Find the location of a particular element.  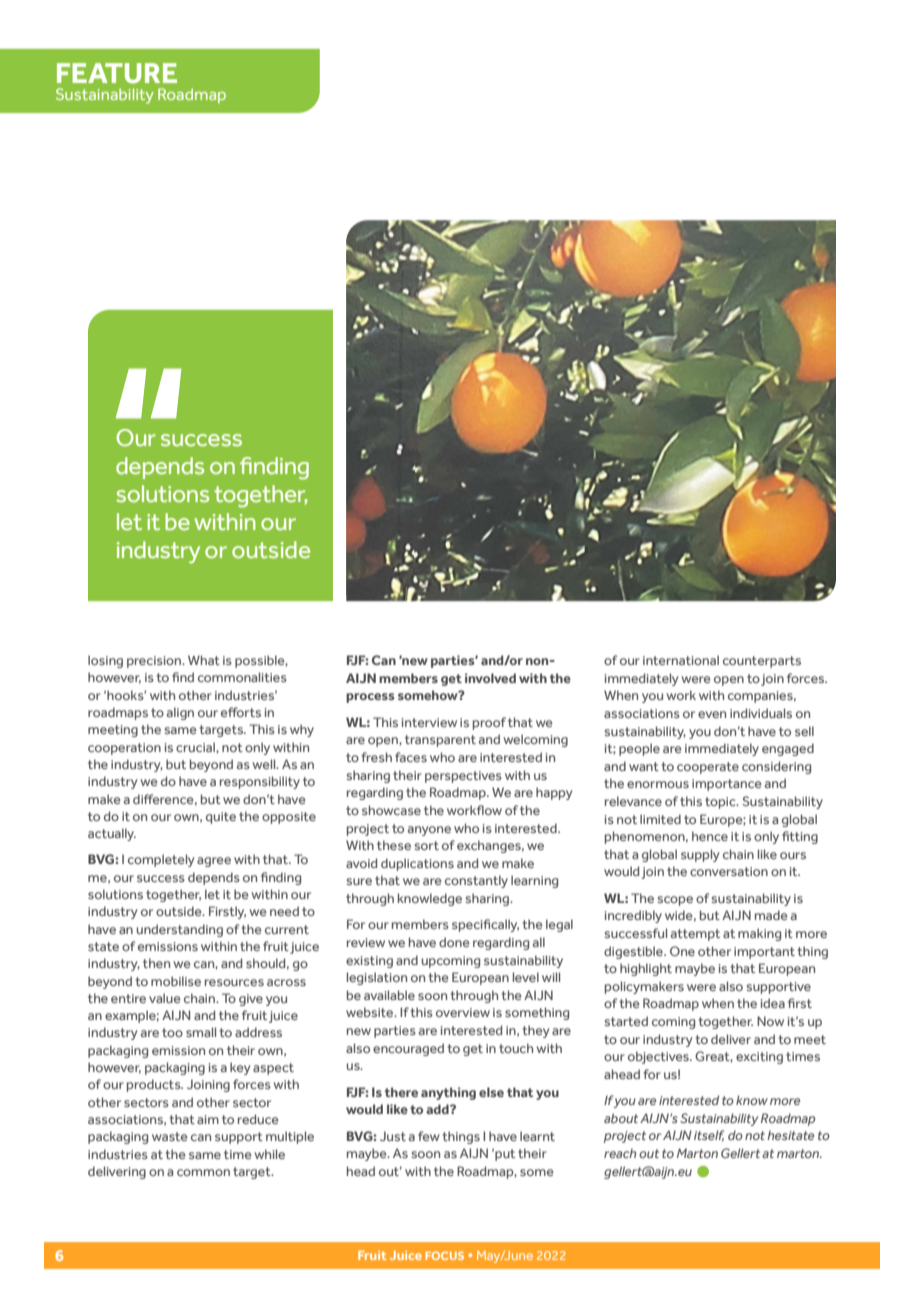

involved is located at coordinates (490, 678).
